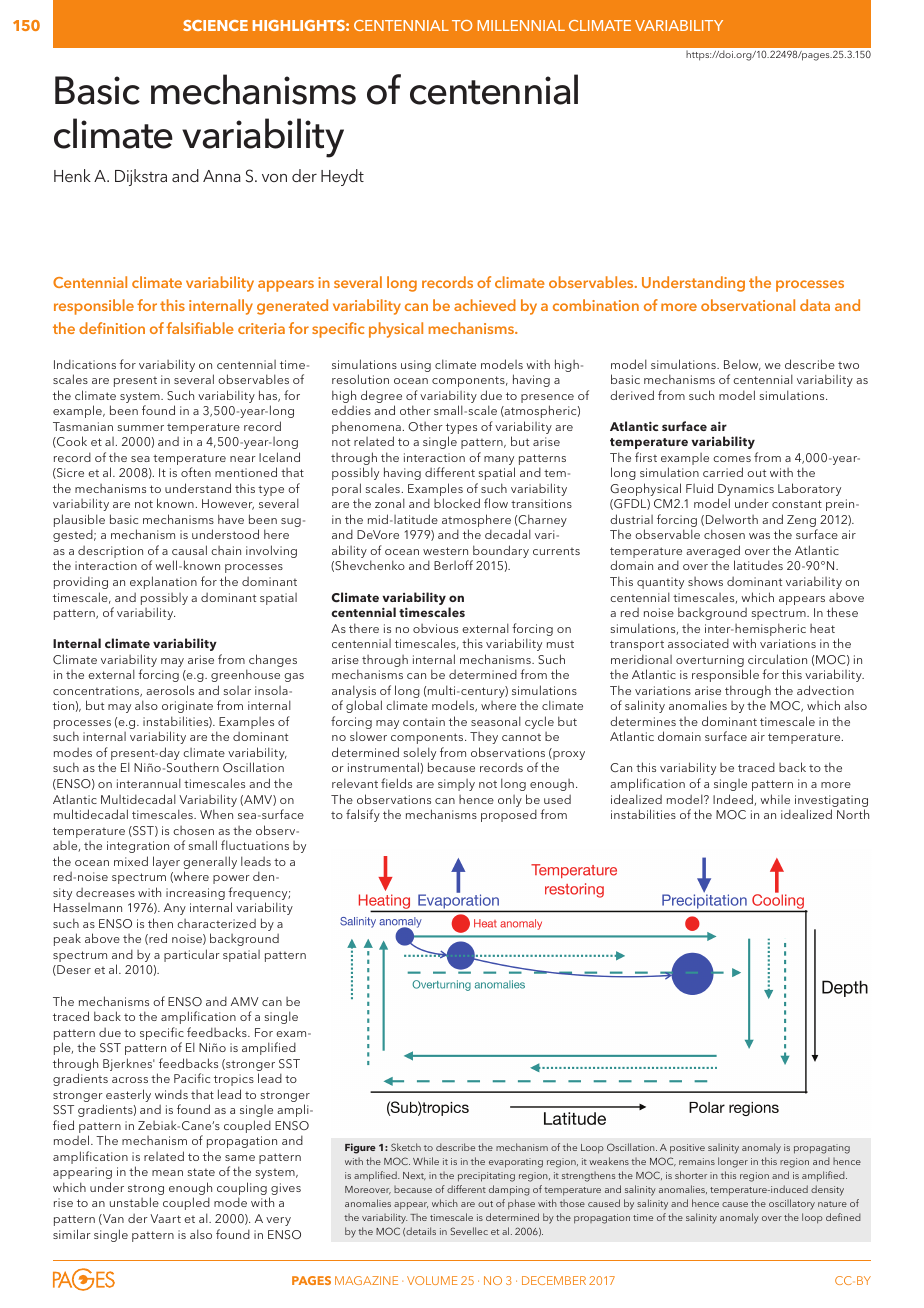 Image resolution: width=924 pixels, height=1308 pixels. I want to click on data, so click(815, 305).
